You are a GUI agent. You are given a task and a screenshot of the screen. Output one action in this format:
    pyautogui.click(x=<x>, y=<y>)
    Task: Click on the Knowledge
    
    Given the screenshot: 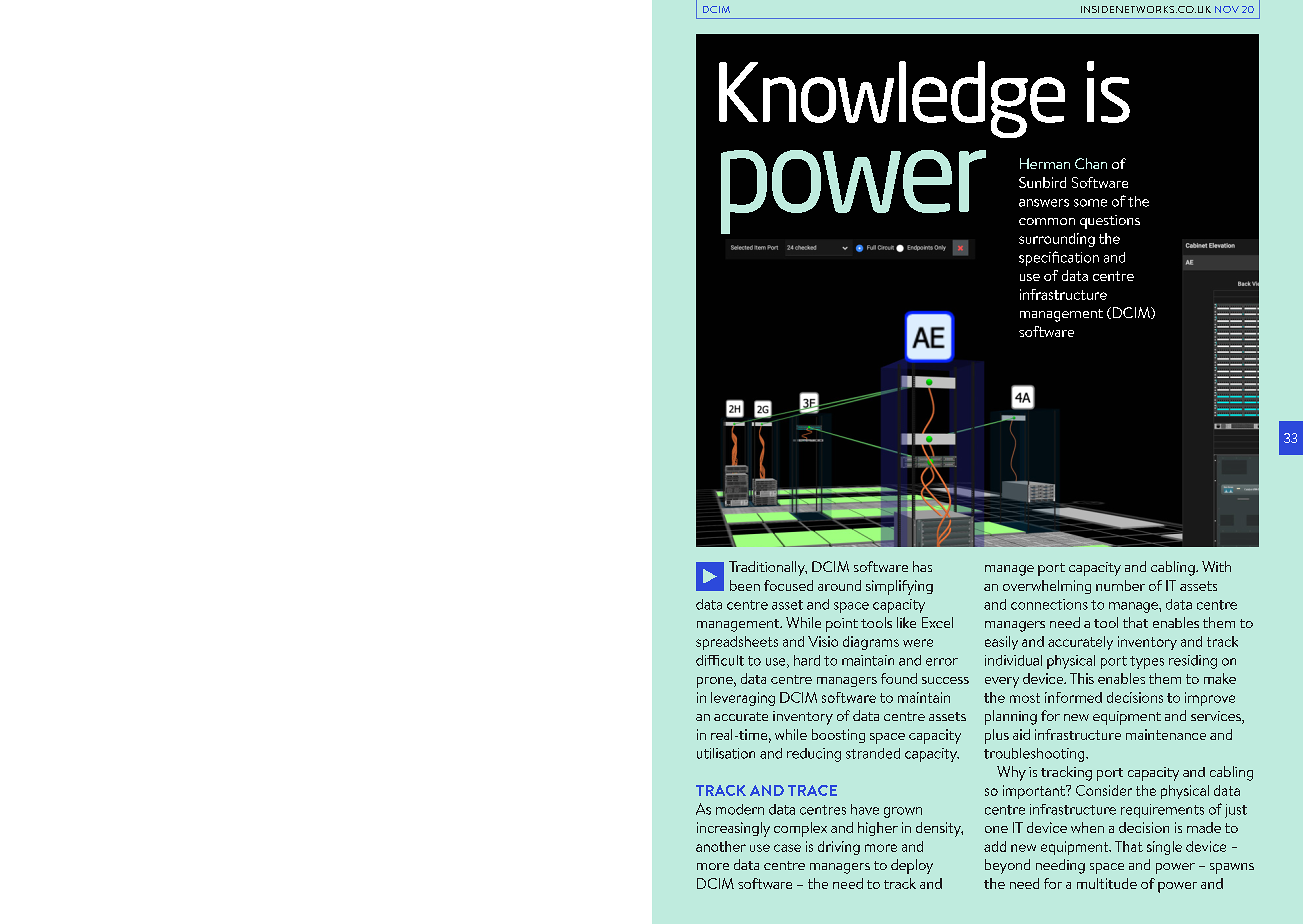 What is the action you would take?
    pyautogui.click(x=892, y=99)
